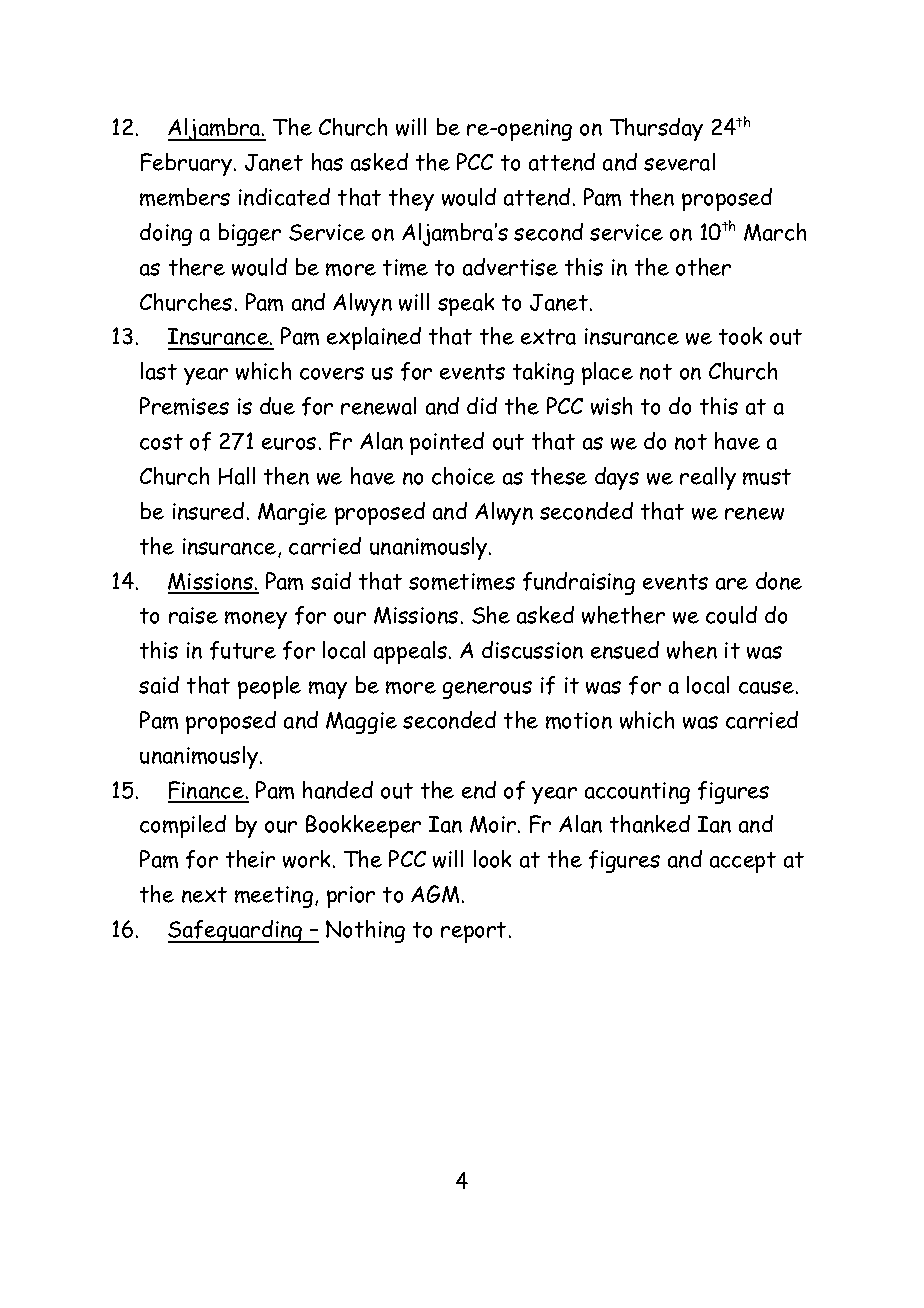 The width and height of the image is (924, 1308). Describe the element at coordinates (637, 793) in the image. I see `accounting` at that location.
